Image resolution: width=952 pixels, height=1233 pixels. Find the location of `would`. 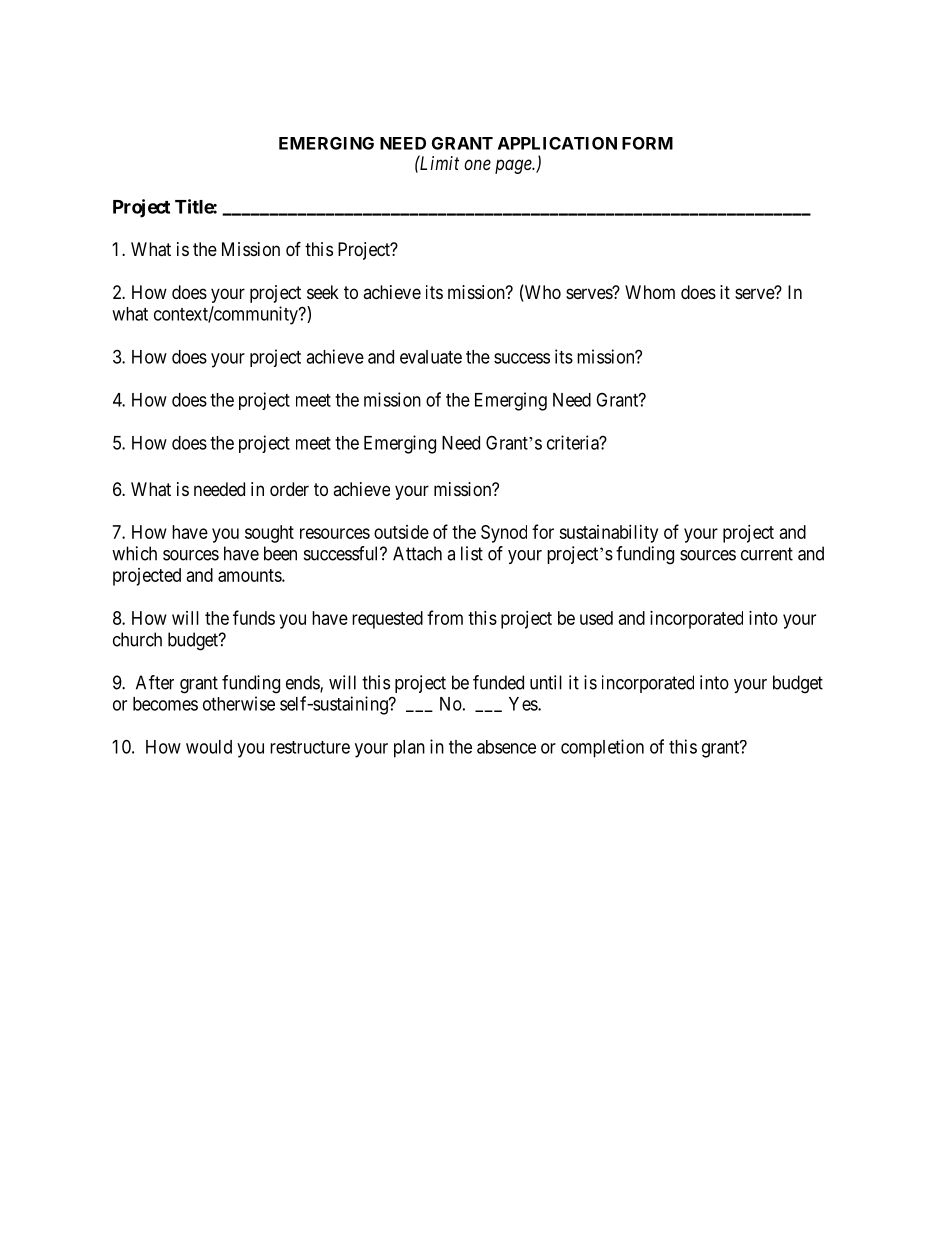

would is located at coordinates (209, 747).
